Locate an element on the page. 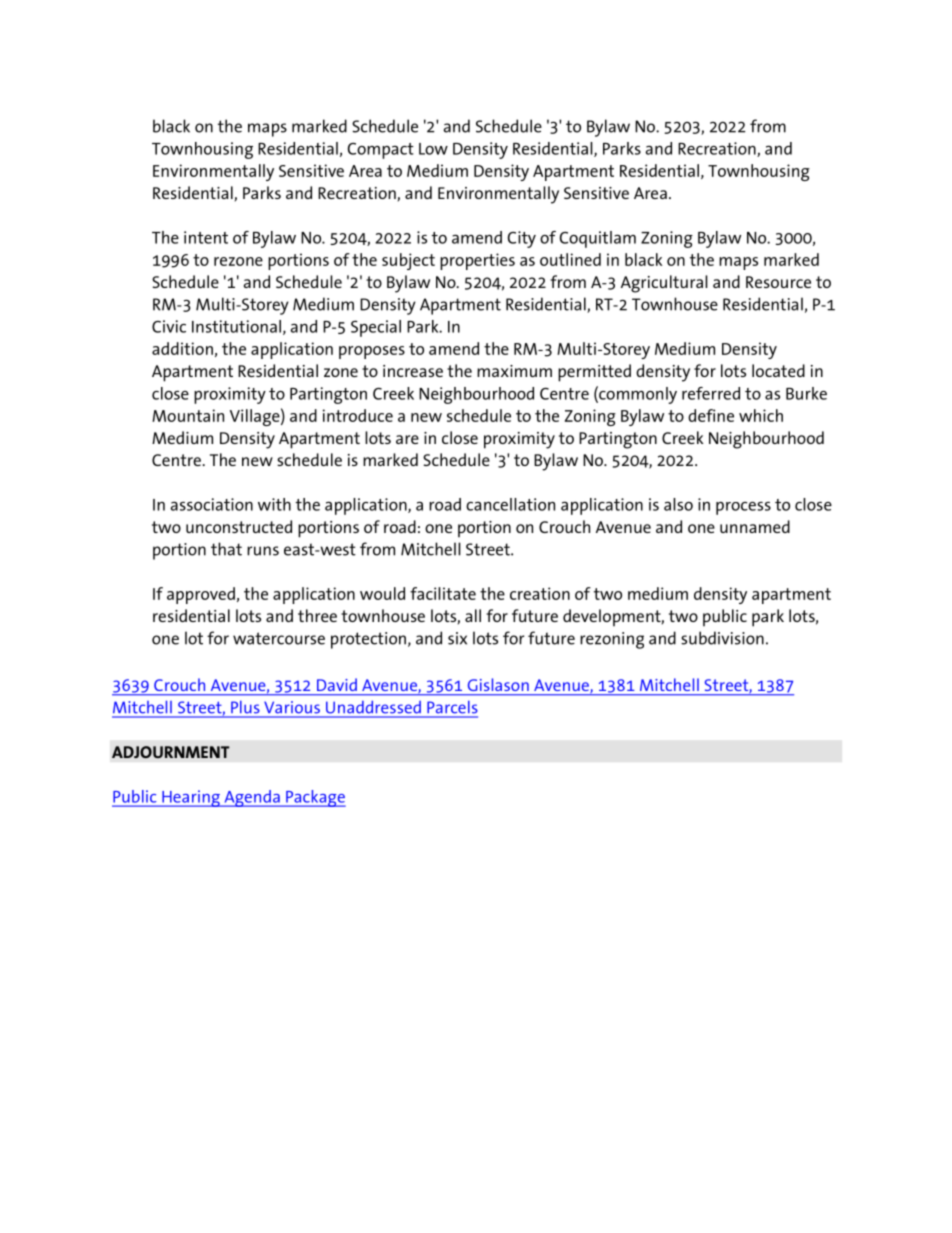  Agenda is located at coordinates (252, 798).
